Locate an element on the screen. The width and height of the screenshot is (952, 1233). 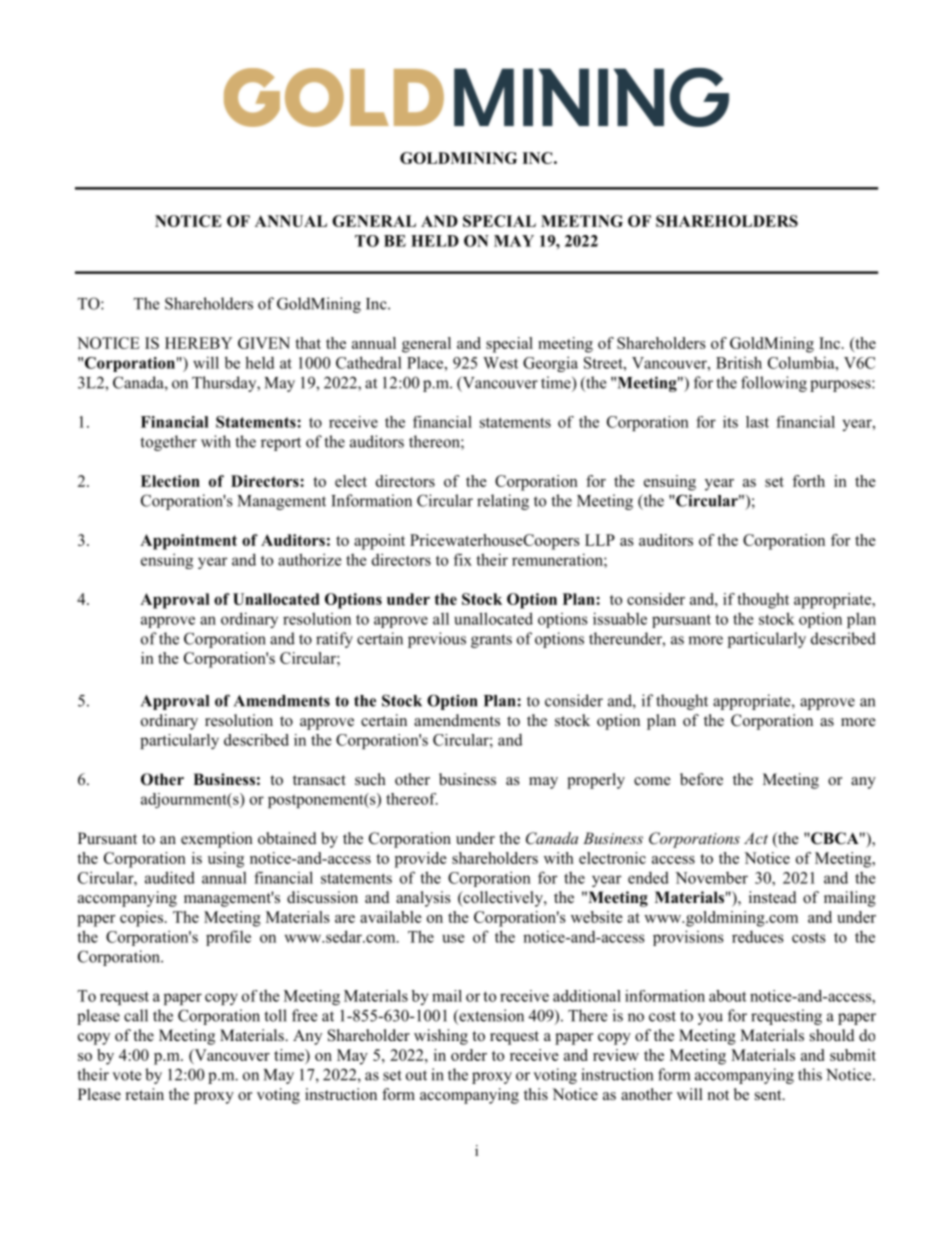
British is located at coordinates (739, 362).
